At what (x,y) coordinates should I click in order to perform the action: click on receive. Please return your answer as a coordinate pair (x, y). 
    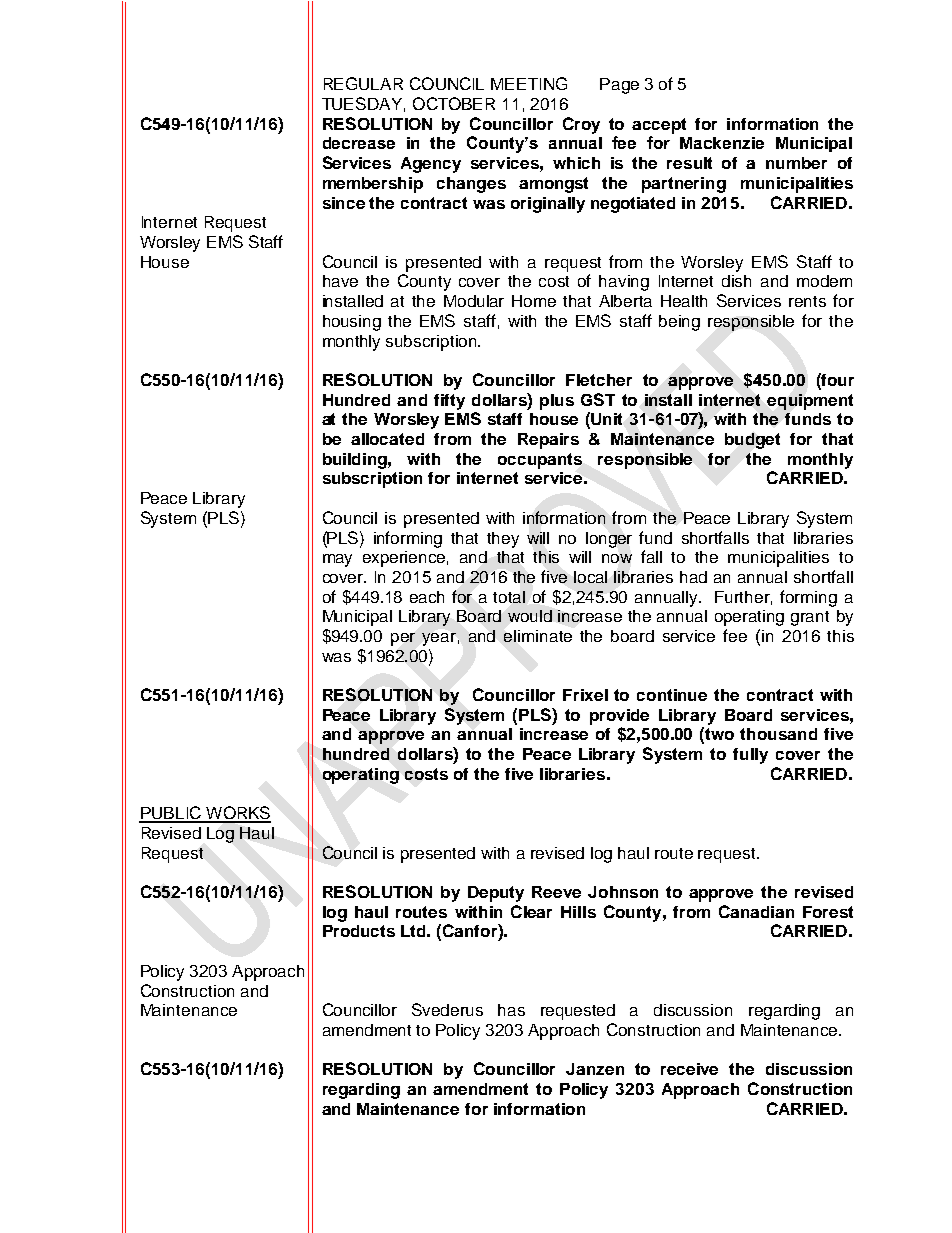
    Looking at the image, I should click on (689, 1069).
